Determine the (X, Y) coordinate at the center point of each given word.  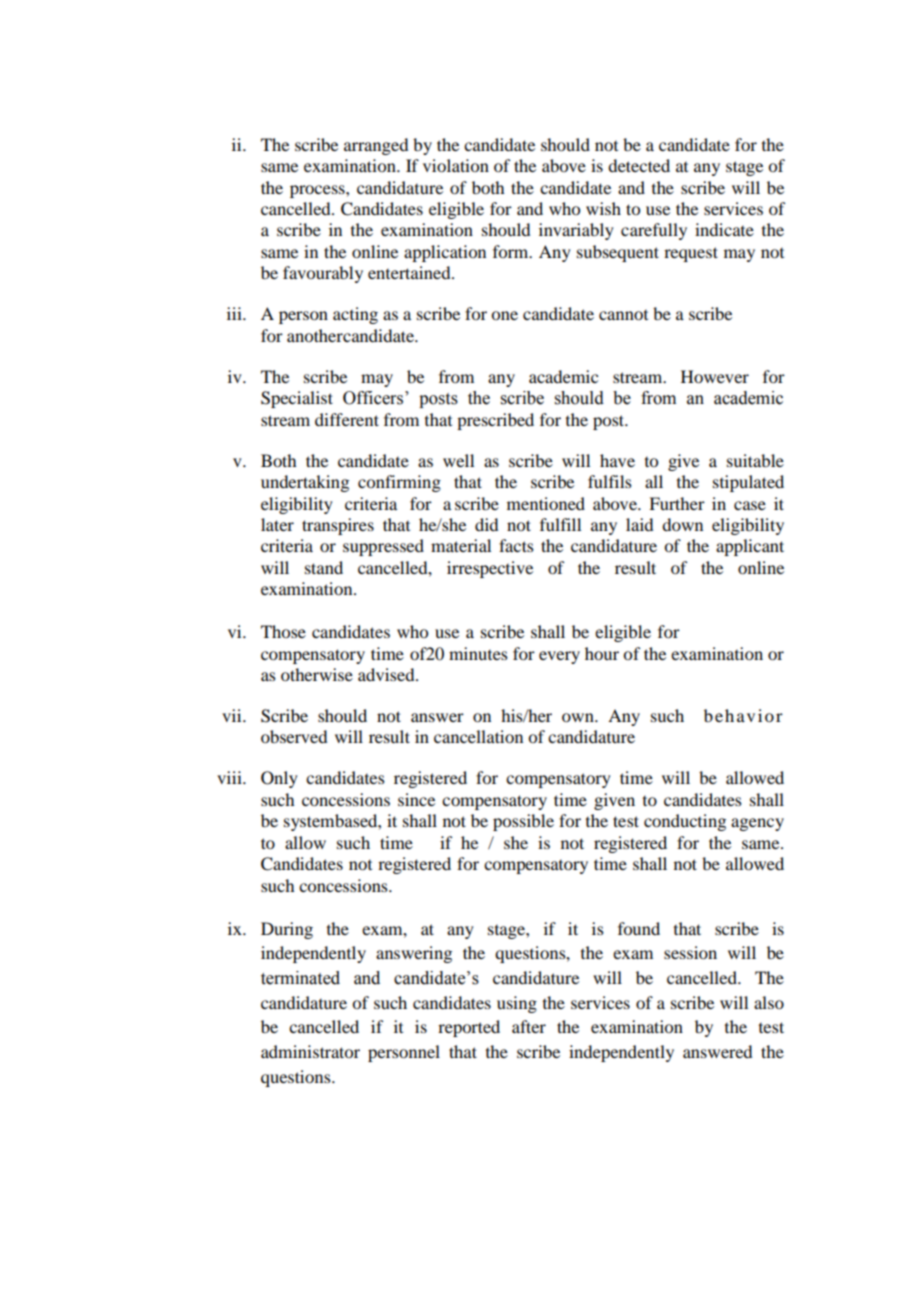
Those (283, 631)
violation (456, 165)
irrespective (490, 569)
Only (279, 779)
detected (639, 165)
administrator (310, 1051)
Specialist (297, 399)
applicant (750, 547)
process (318, 191)
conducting (685, 822)
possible (523, 822)
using (517, 1004)
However (715, 376)
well (458, 460)
